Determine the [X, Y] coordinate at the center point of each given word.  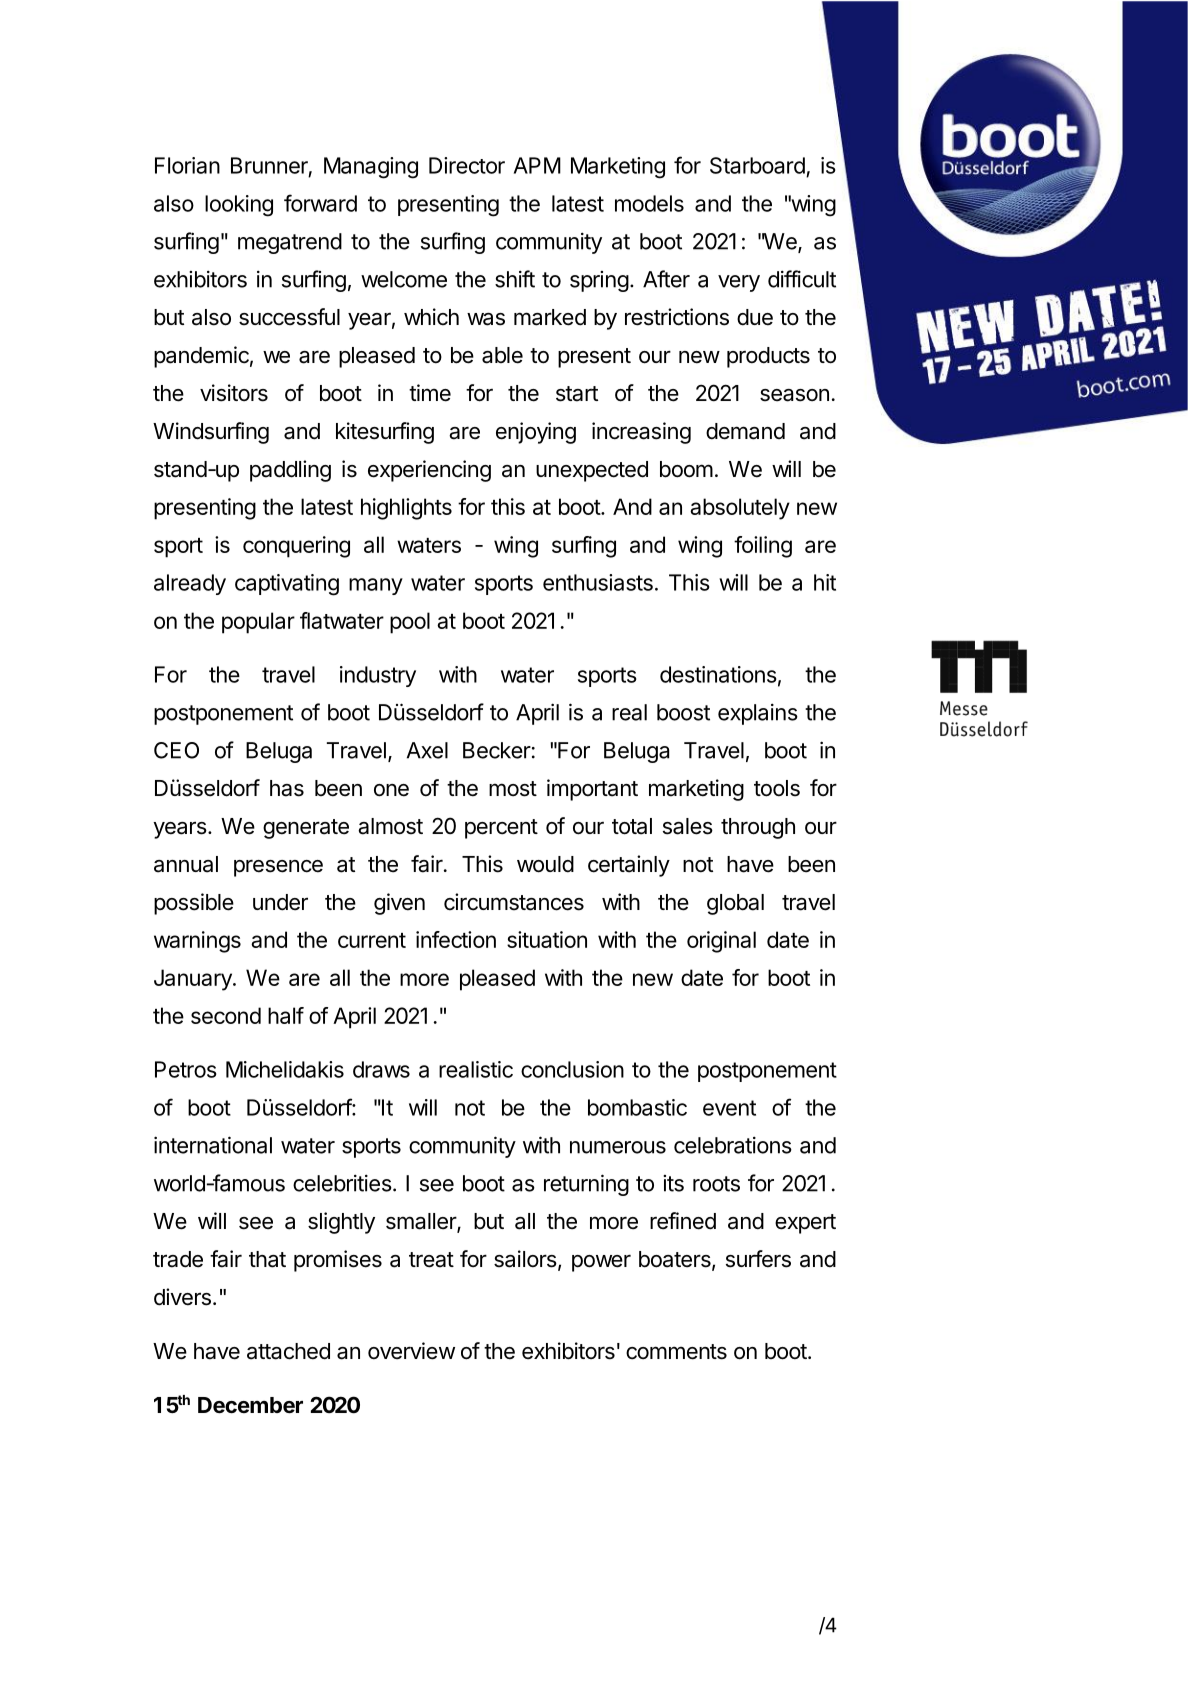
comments [676, 1352]
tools [777, 788]
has [287, 788]
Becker [497, 750]
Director [467, 165]
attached [288, 1351]
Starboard [757, 165]
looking [239, 206]
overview [411, 1351]
